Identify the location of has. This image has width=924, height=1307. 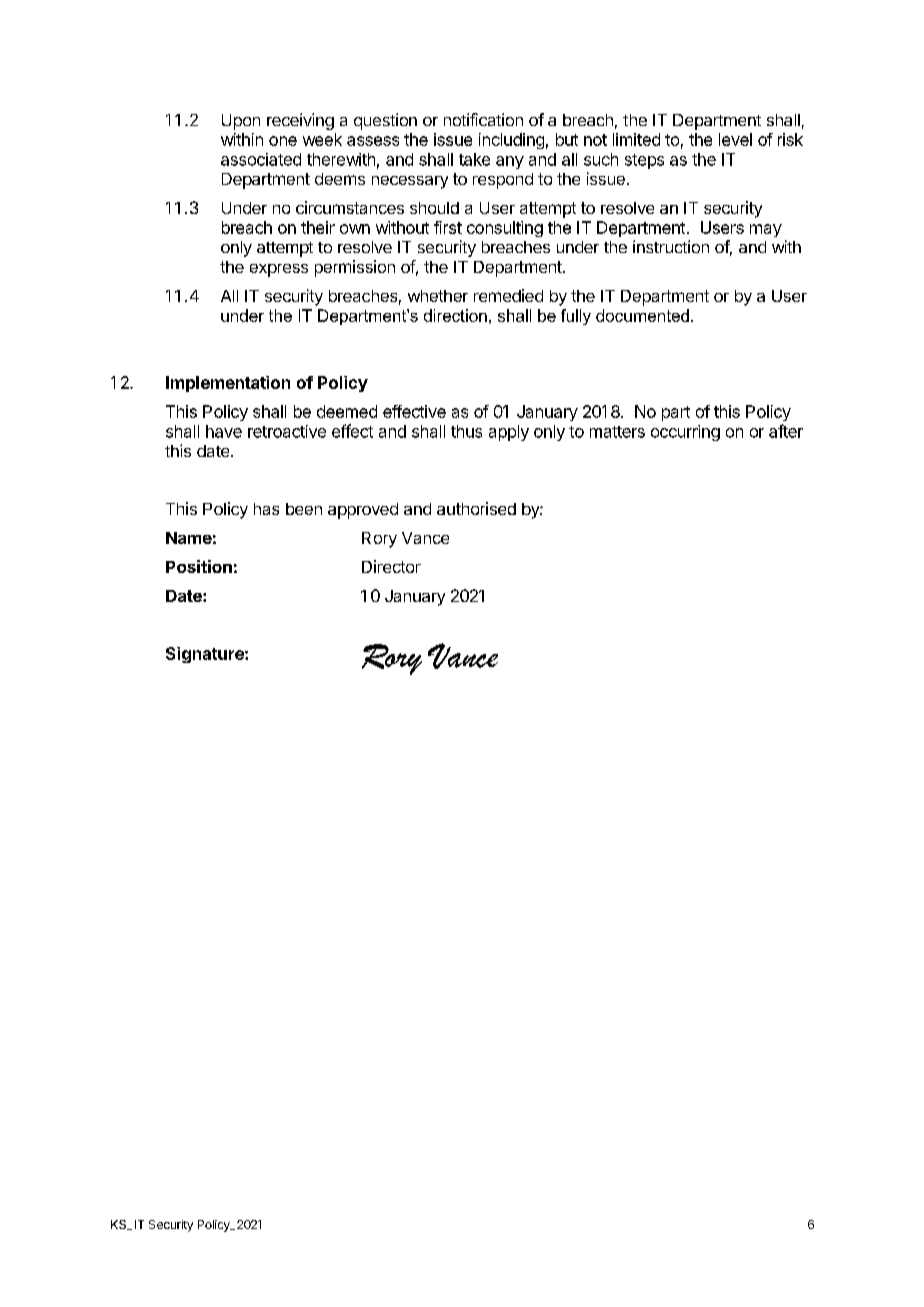
(266, 509).
